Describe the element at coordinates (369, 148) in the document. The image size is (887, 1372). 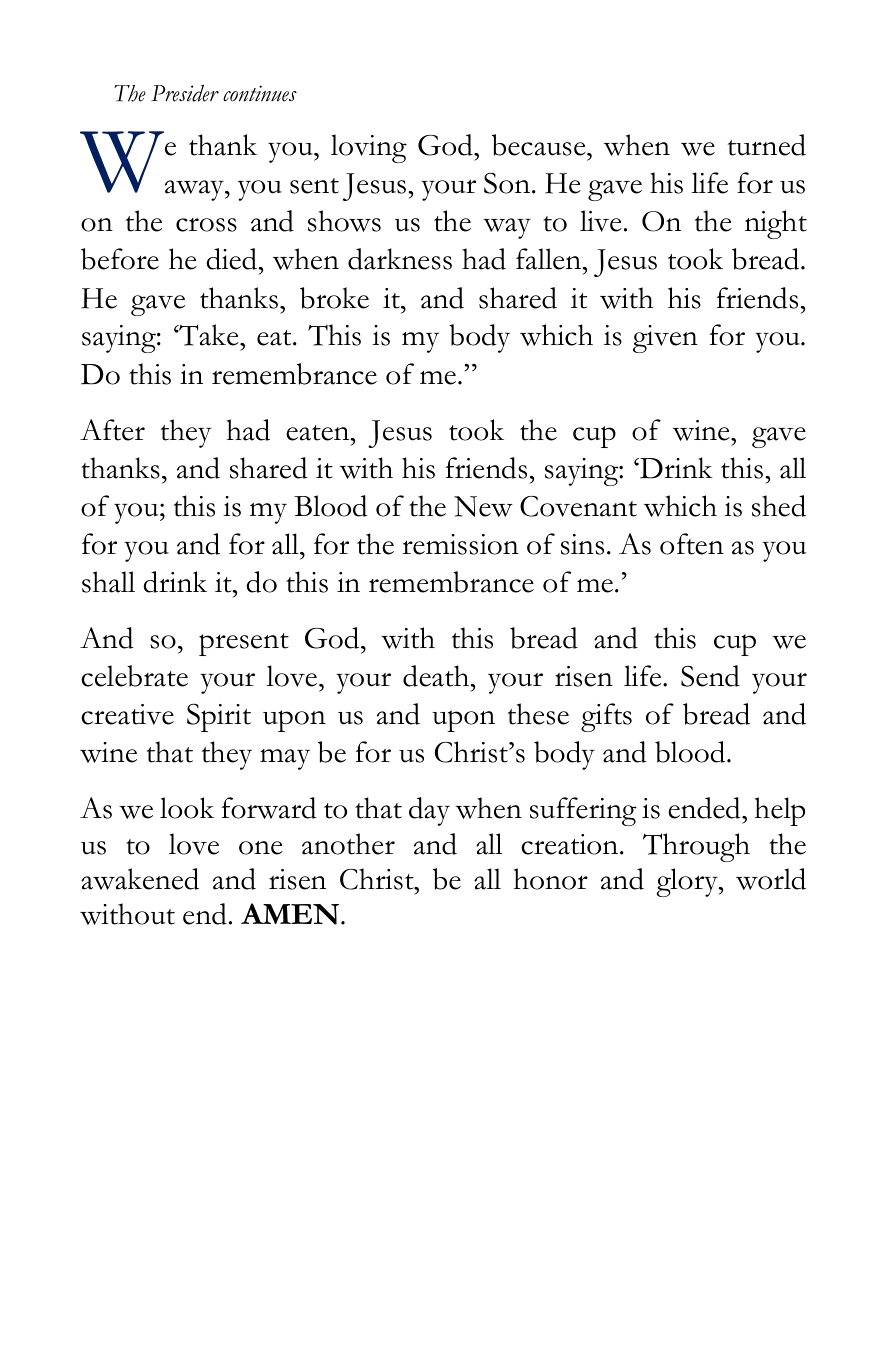
I see `loving` at that location.
